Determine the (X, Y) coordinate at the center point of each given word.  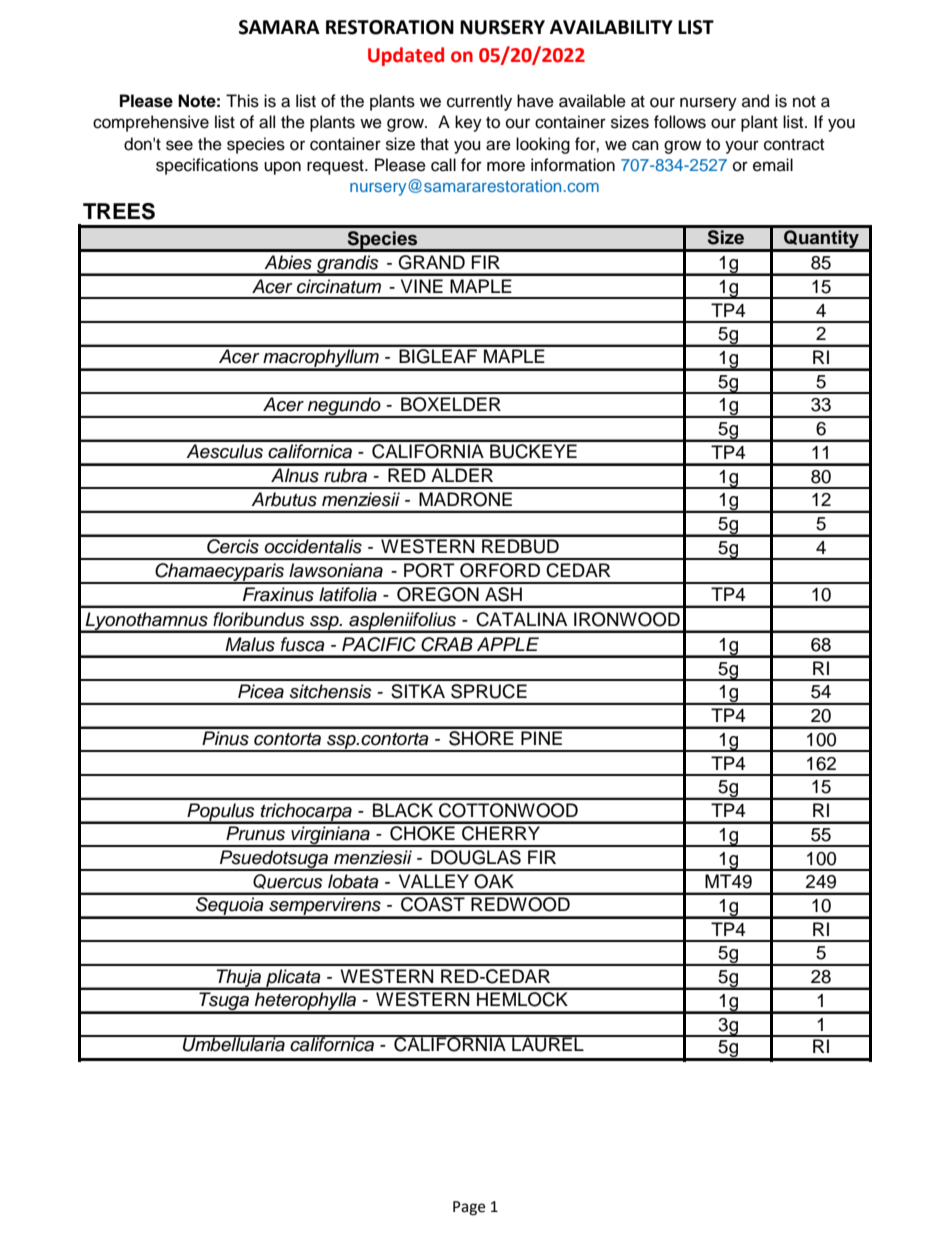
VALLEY (434, 881)
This (242, 101)
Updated (406, 56)
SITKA (418, 691)
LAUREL (548, 1043)
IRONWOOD (627, 619)
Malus (250, 644)
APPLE (508, 644)
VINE (422, 286)
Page (469, 1208)
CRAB (447, 644)
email (773, 165)
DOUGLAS (476, 857)
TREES (119, 211)
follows (680, 122)
